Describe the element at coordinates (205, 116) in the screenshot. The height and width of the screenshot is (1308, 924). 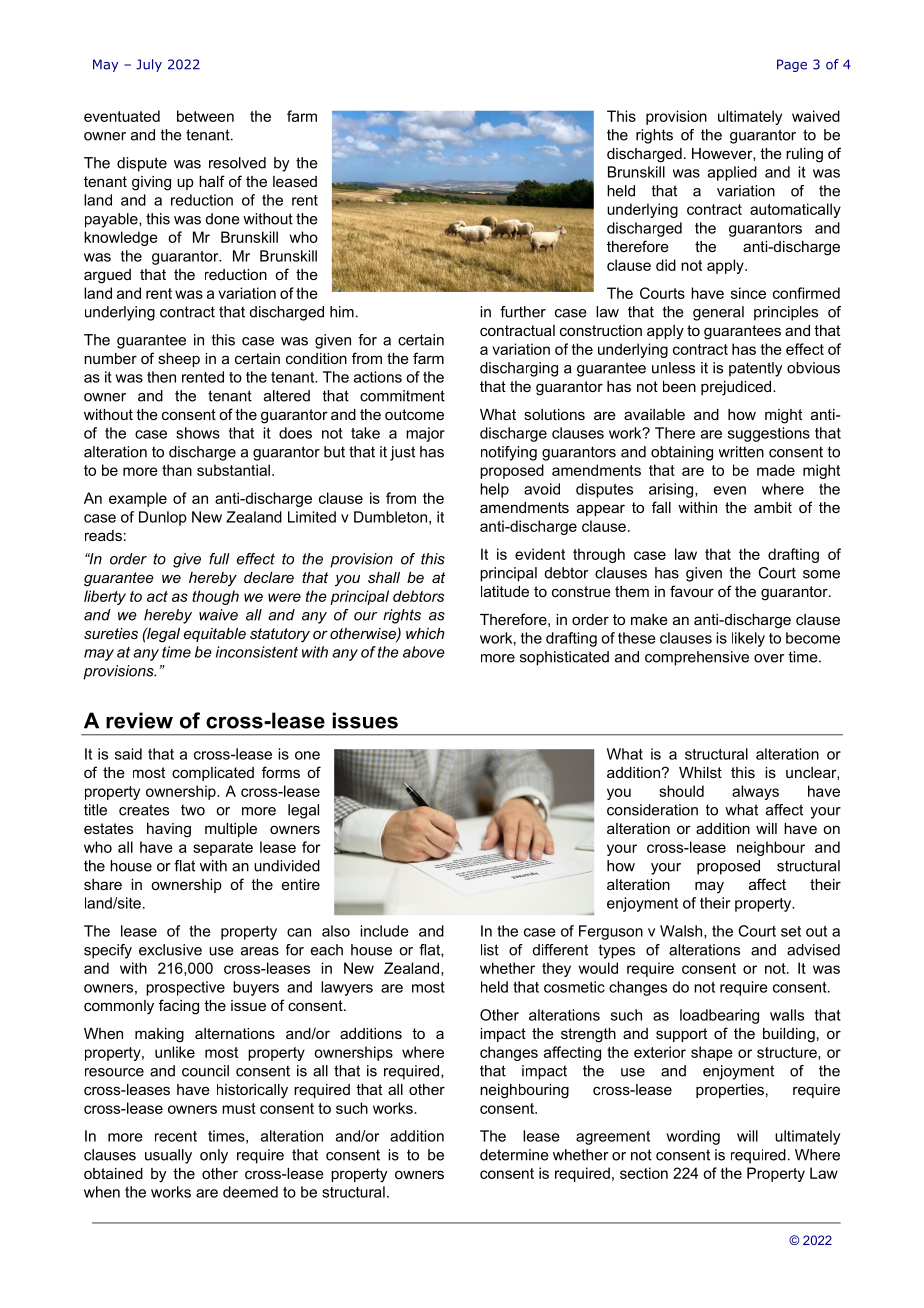
I see `between` at that location.
